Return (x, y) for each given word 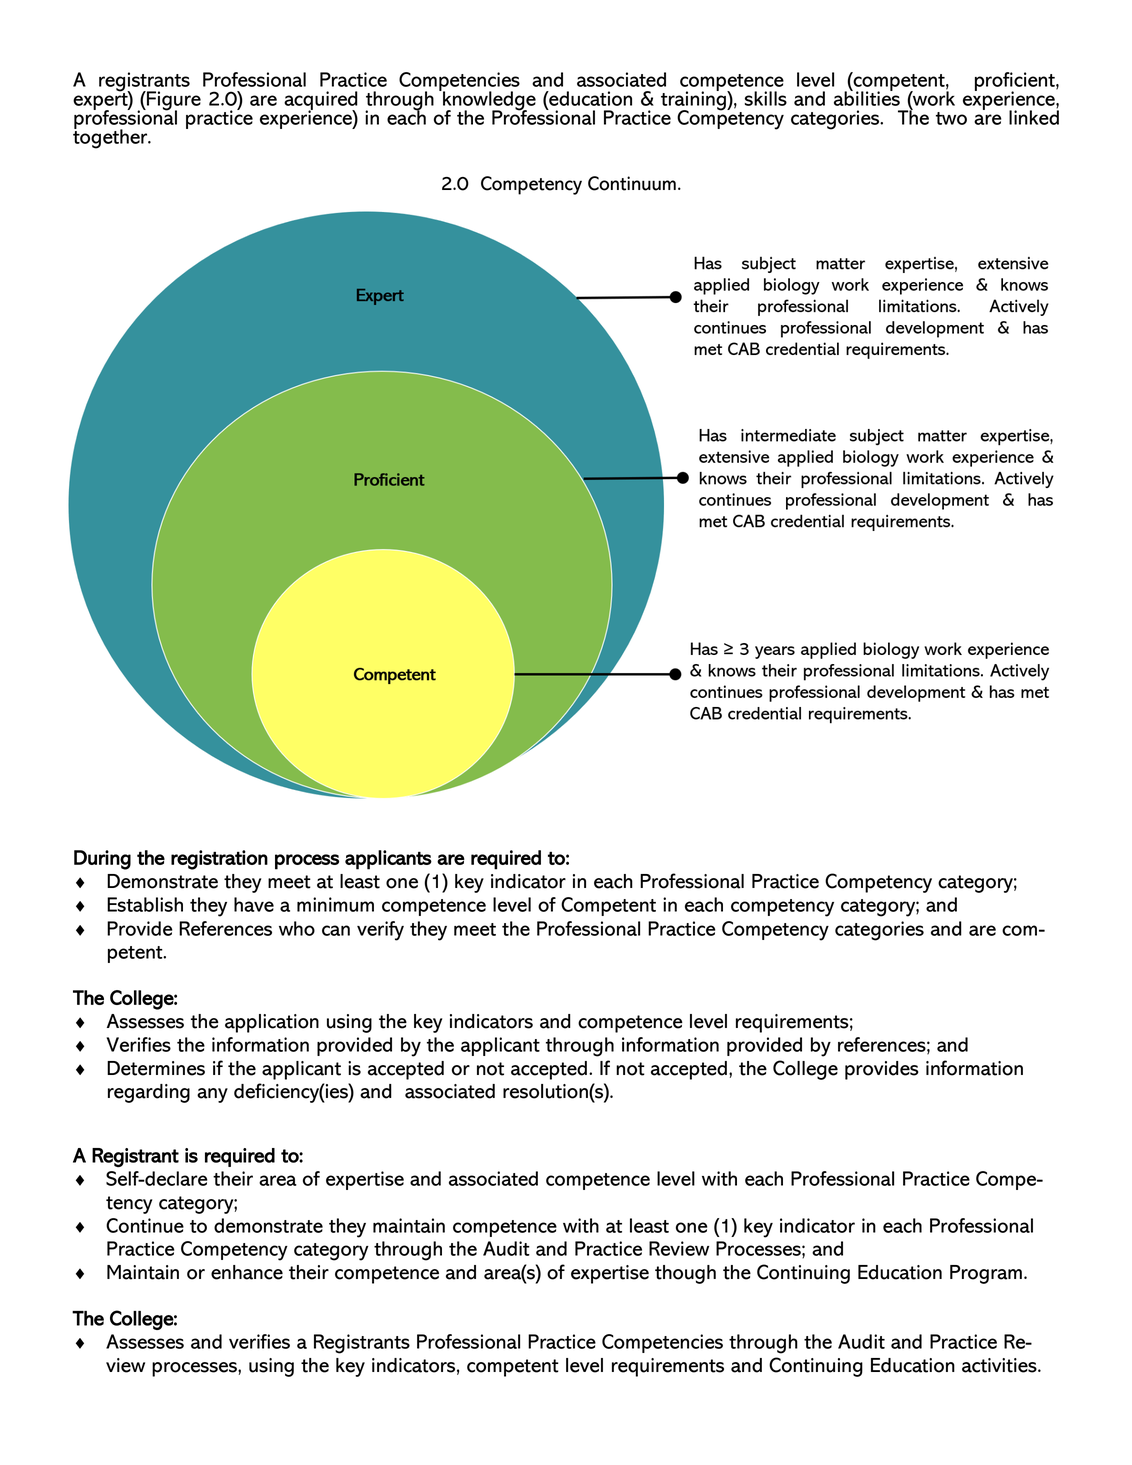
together (111, 138)
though (685, 1274)
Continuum (632, 183)
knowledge (488, 101)
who (297, 928)
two (951, 118)
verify (380, 931)
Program (986, 1274)
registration (219, 860)
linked (1034, 116)
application (272, 1023)
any (212, 1095)
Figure (173, 102)
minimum (335, 904)
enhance (247, 1272)
